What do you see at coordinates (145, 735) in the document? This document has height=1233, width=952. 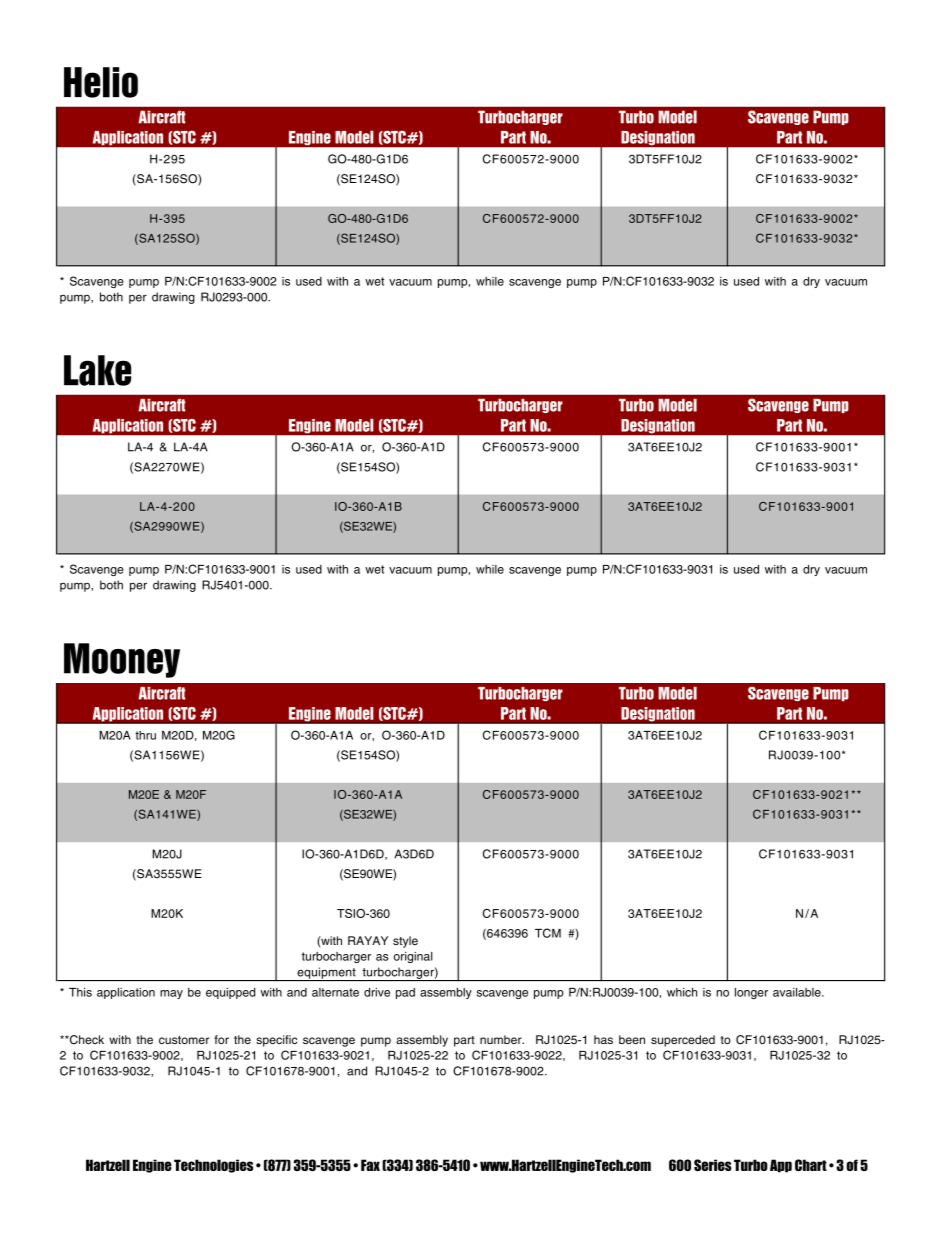 I see `thru` at bounding box center [145, 735].
